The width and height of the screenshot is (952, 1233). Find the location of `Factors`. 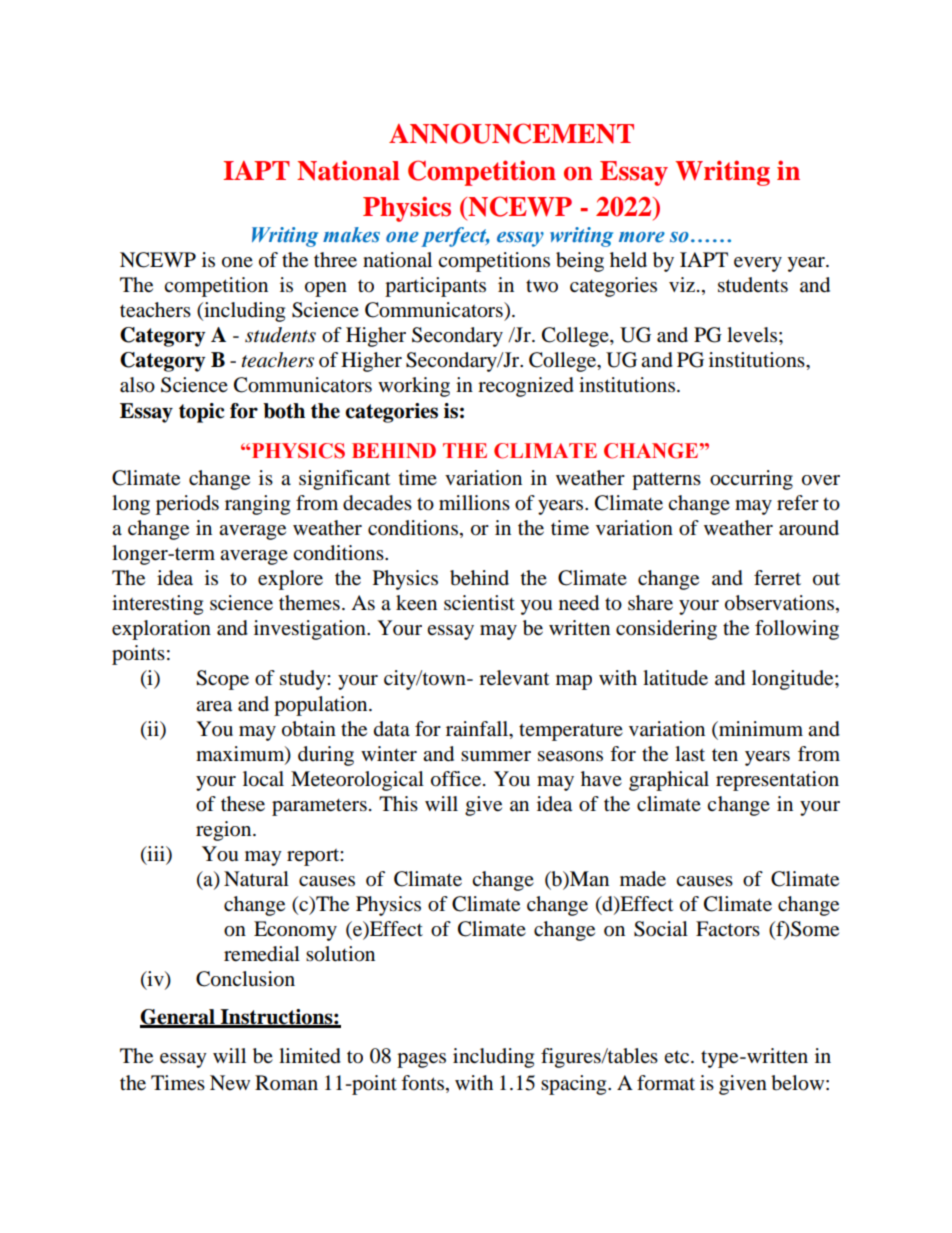

Factors is located at coordinates (728, 929).
